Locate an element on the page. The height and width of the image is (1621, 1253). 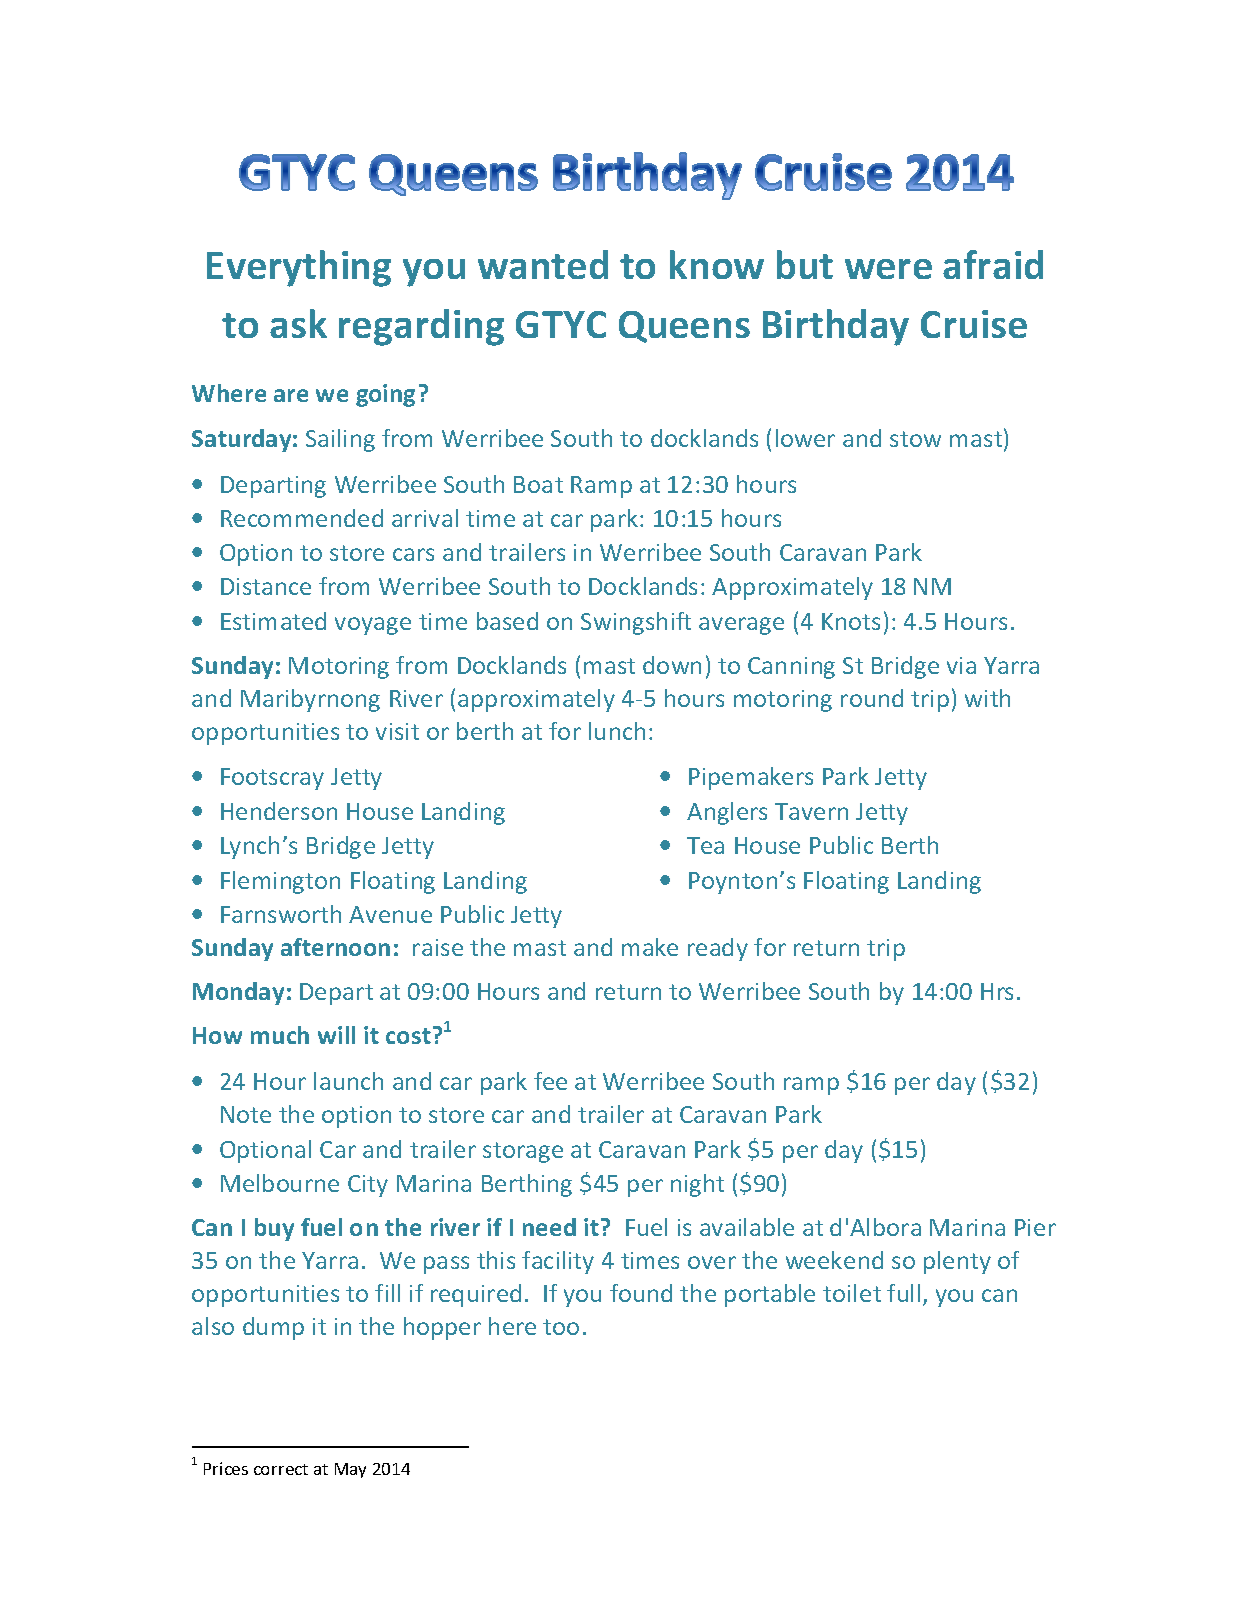
Farnsworth is located at coordinates (281, 914).
